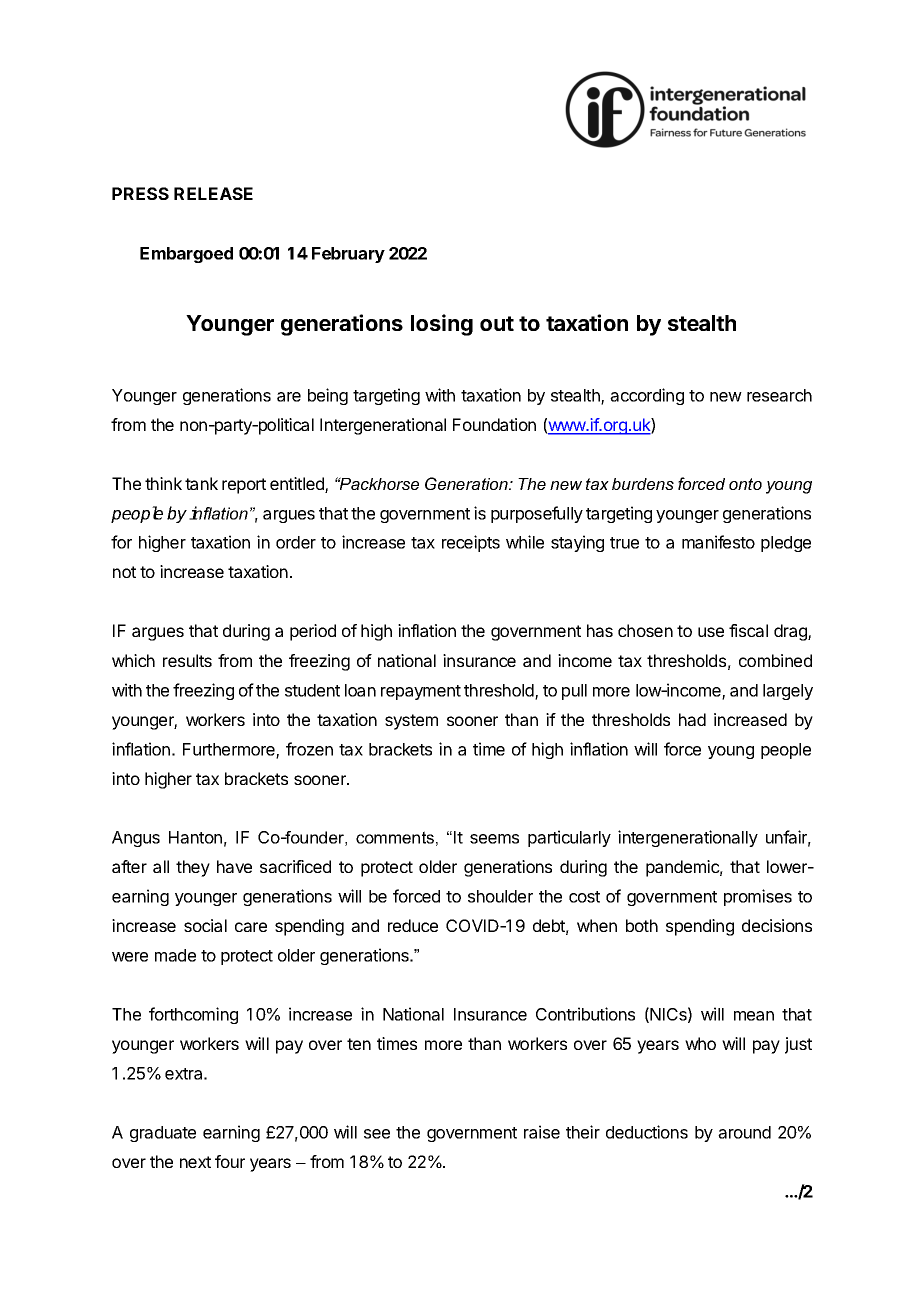  I want to click on repayment, so click(421, 692).
